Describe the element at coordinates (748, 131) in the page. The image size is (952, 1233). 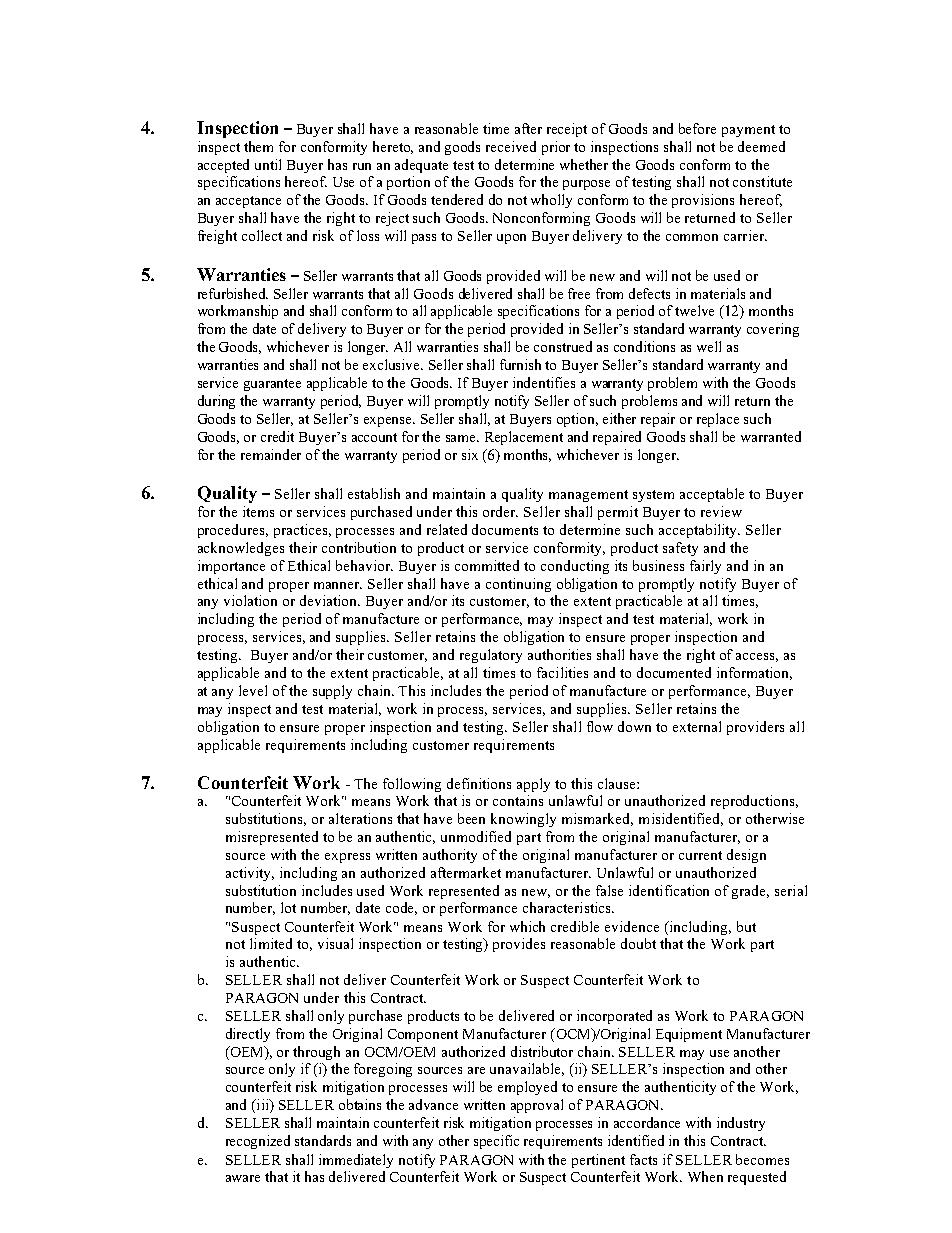
I see `payment` at that location.
